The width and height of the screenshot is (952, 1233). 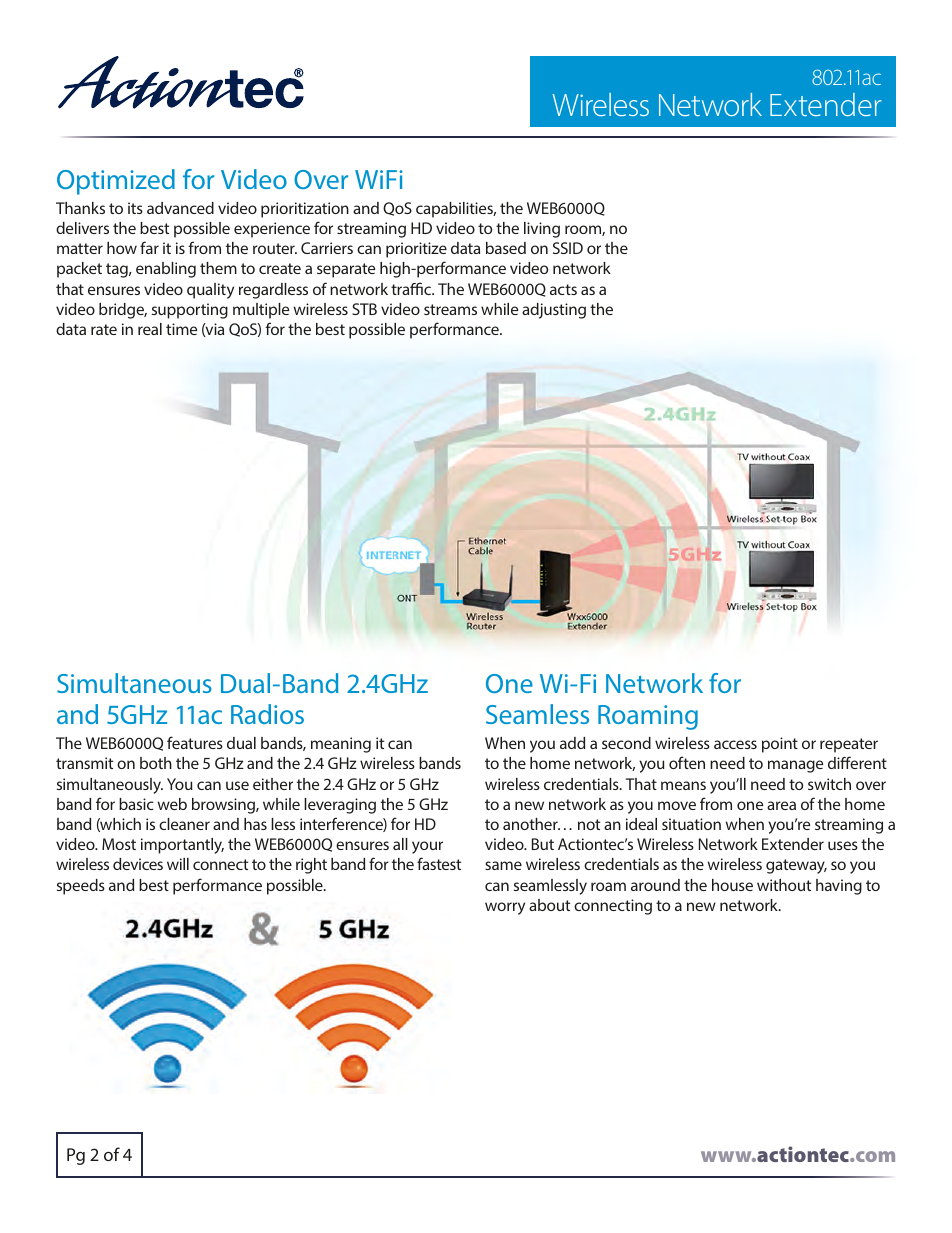 I want to click on advanced, so click(x=180, y=208).
